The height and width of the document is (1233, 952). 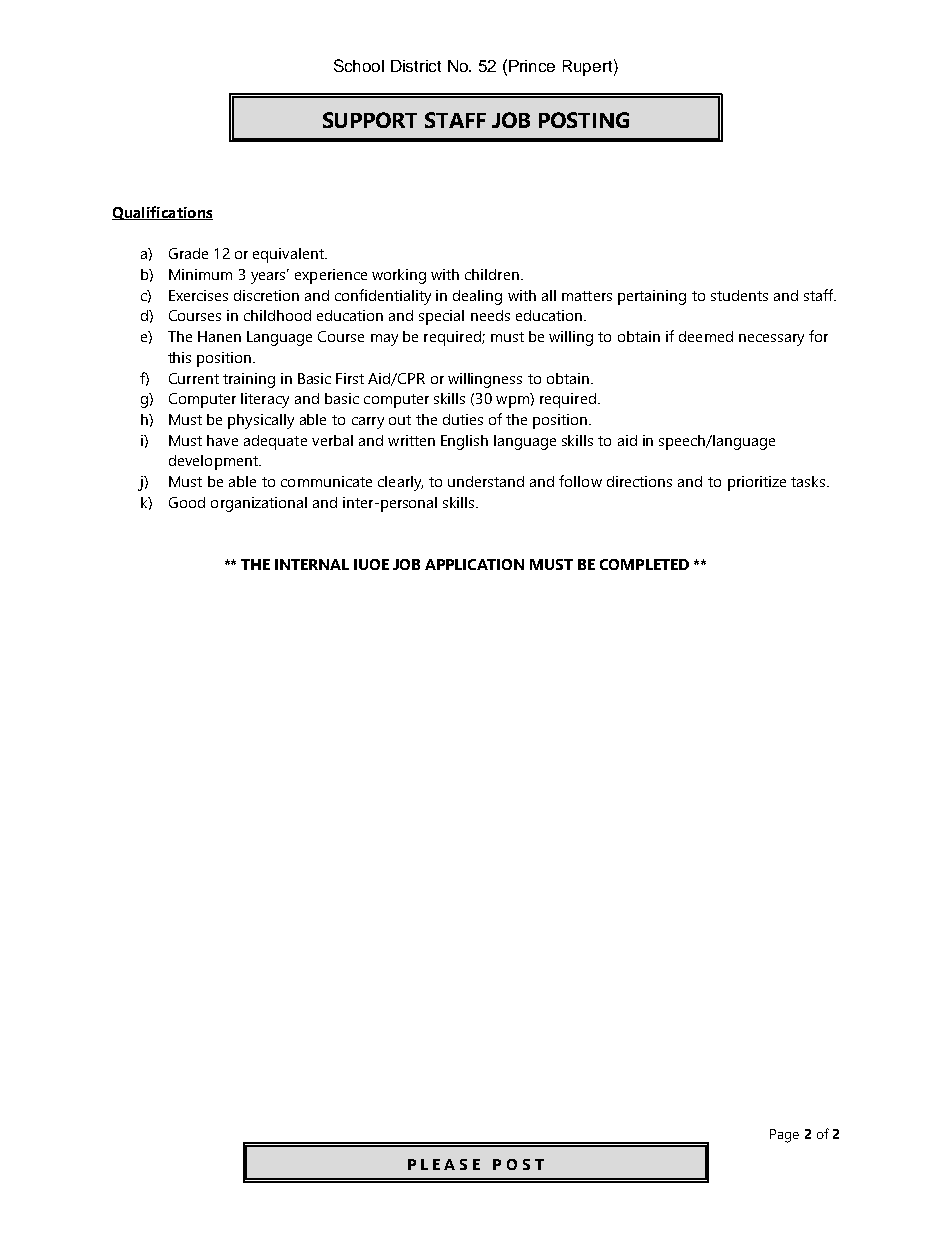 I want to click on POSTING, so click(x=584, y=120).
